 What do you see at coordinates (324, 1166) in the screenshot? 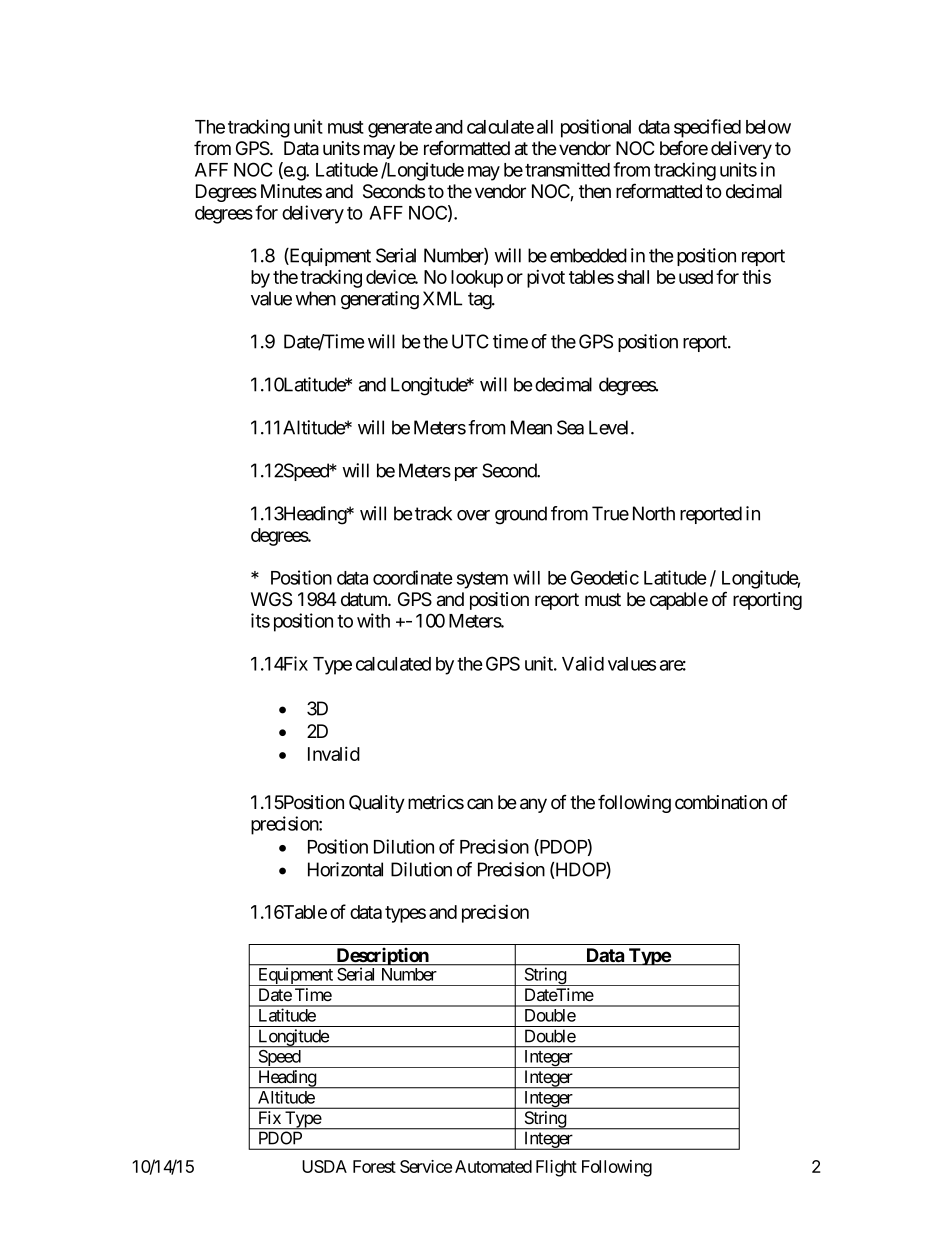
I see `USDA` at bounding box center [324, 1166].
